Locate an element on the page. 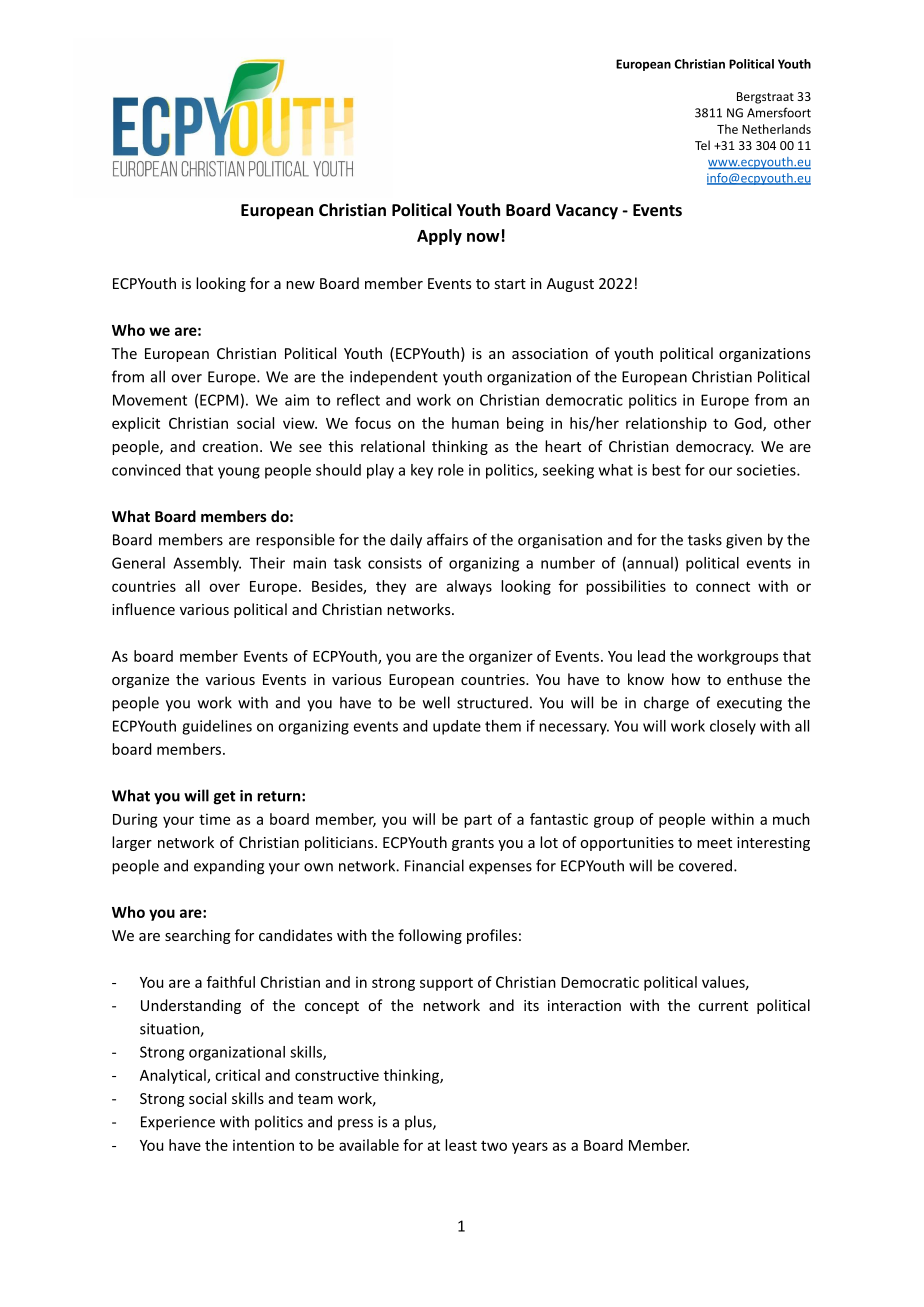 The width and height of the document is (924, 1307). current is located at coordinates (723, 1006).
